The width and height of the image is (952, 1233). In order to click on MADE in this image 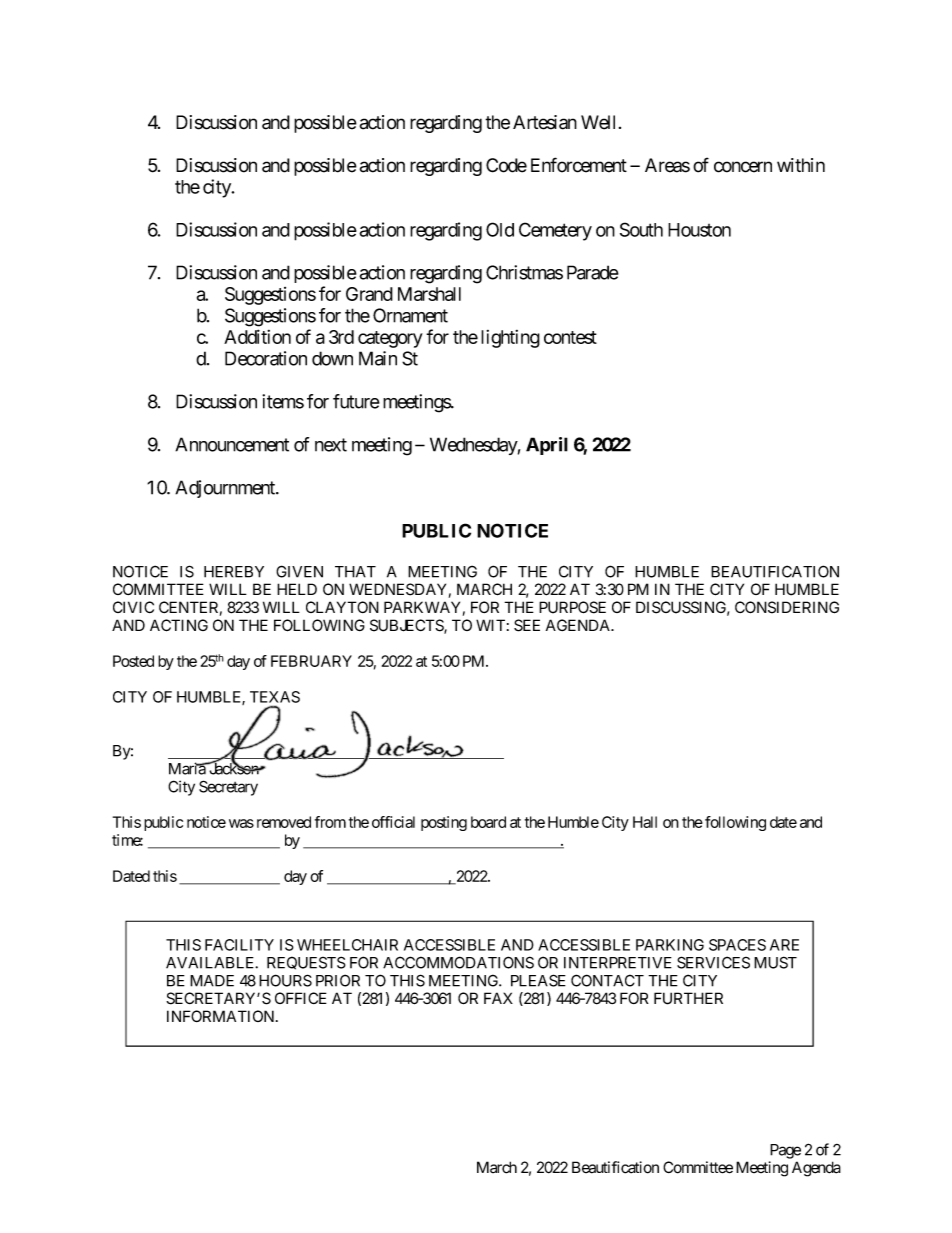, I will do `click(212, 981)`.
